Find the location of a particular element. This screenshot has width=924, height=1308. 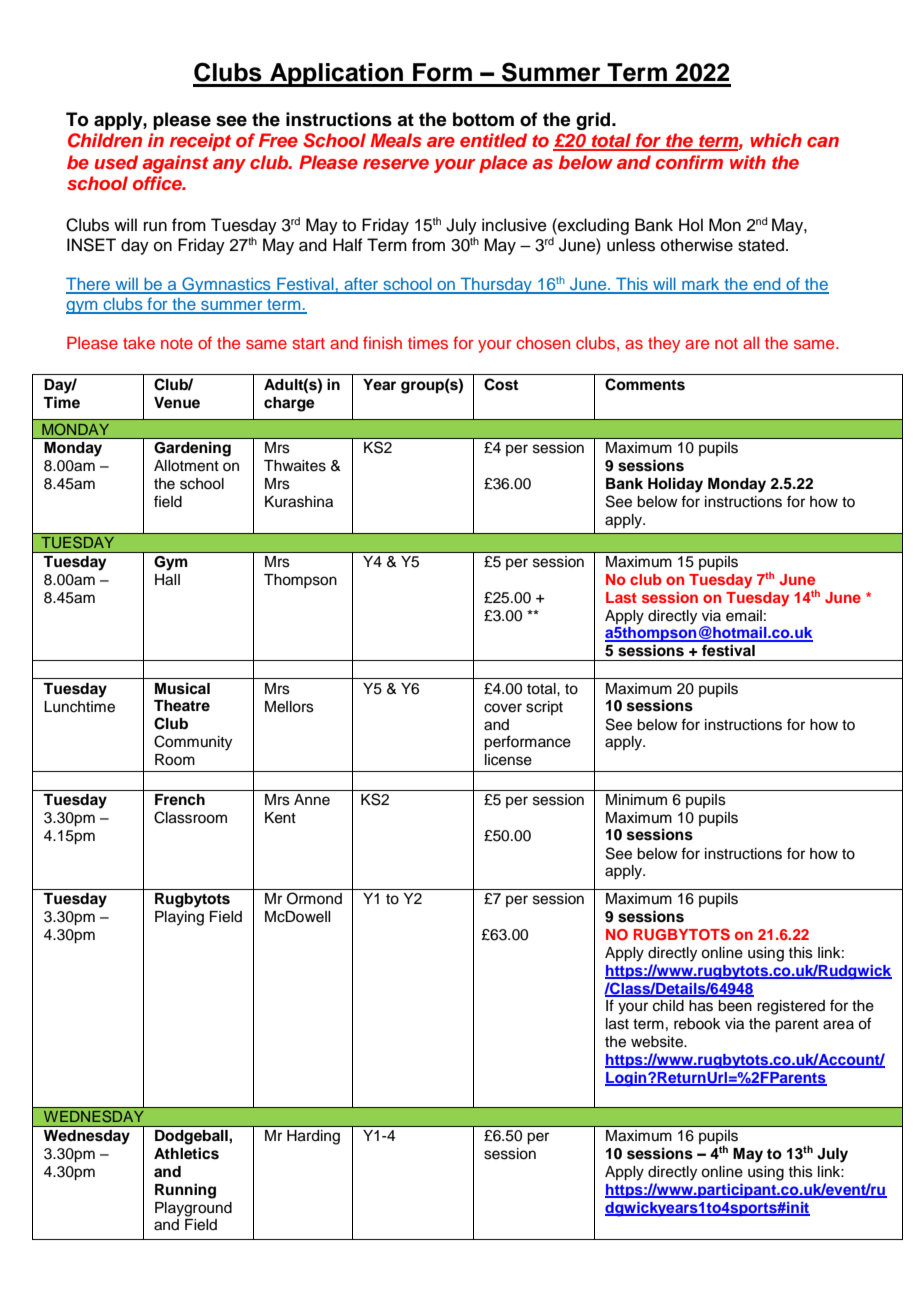

Playing is located at coordinates (179, 918).
